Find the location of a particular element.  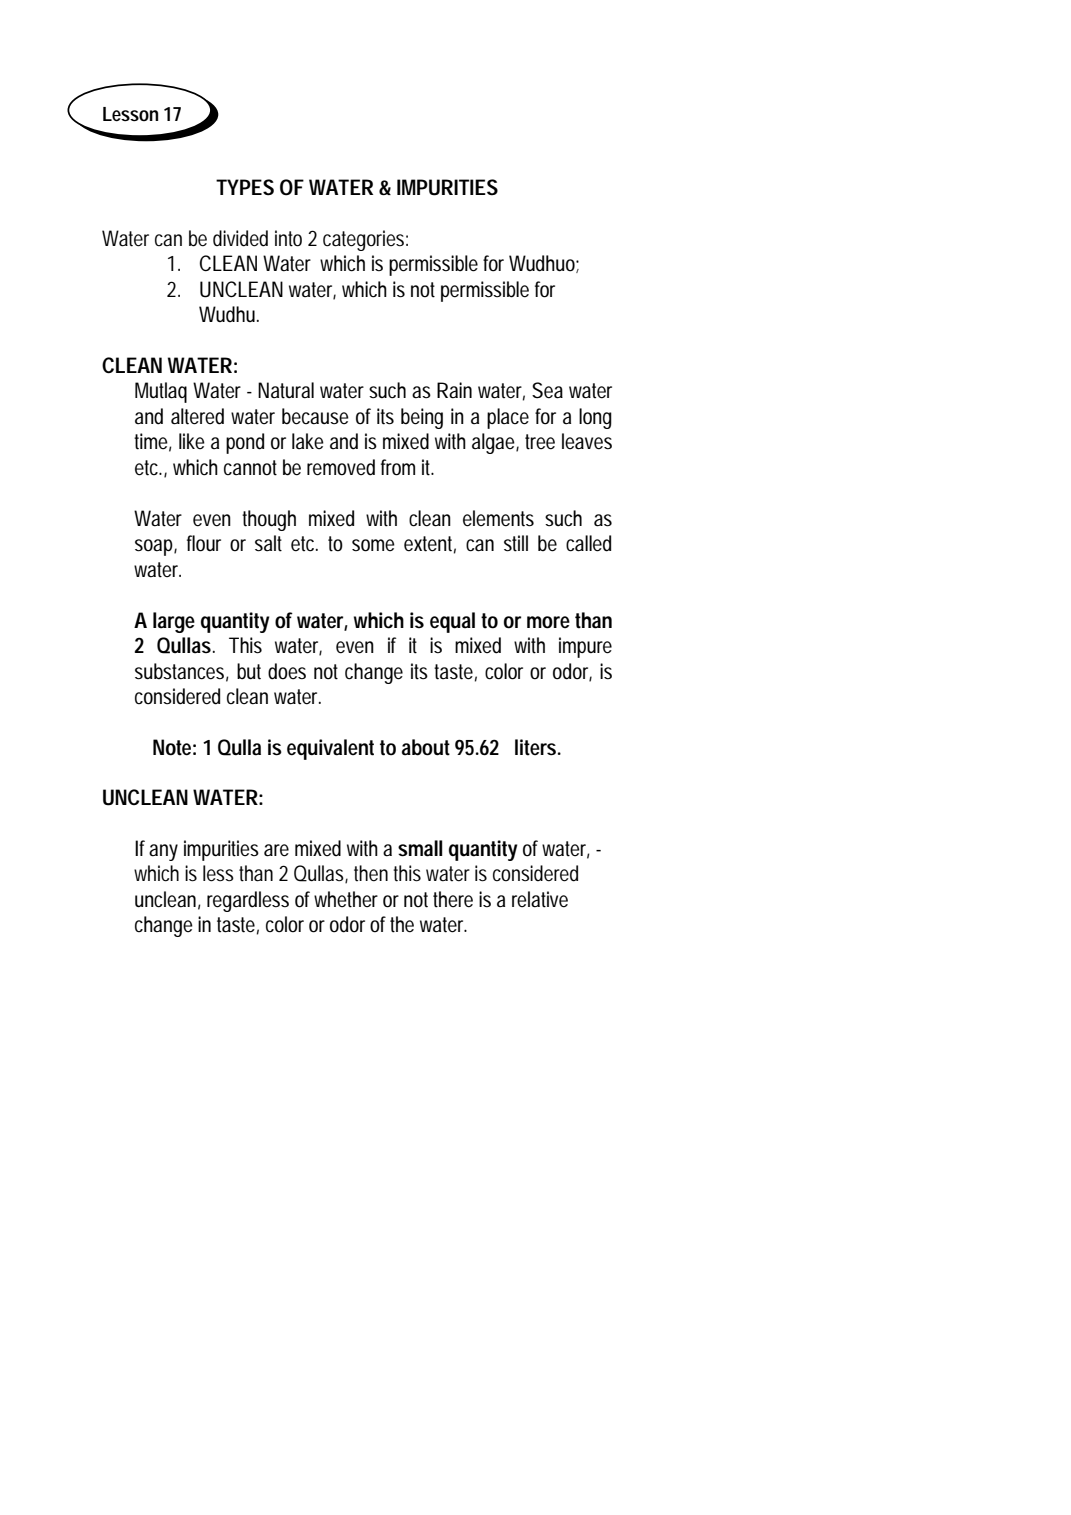

flour is located at coordinates (204, 543).
